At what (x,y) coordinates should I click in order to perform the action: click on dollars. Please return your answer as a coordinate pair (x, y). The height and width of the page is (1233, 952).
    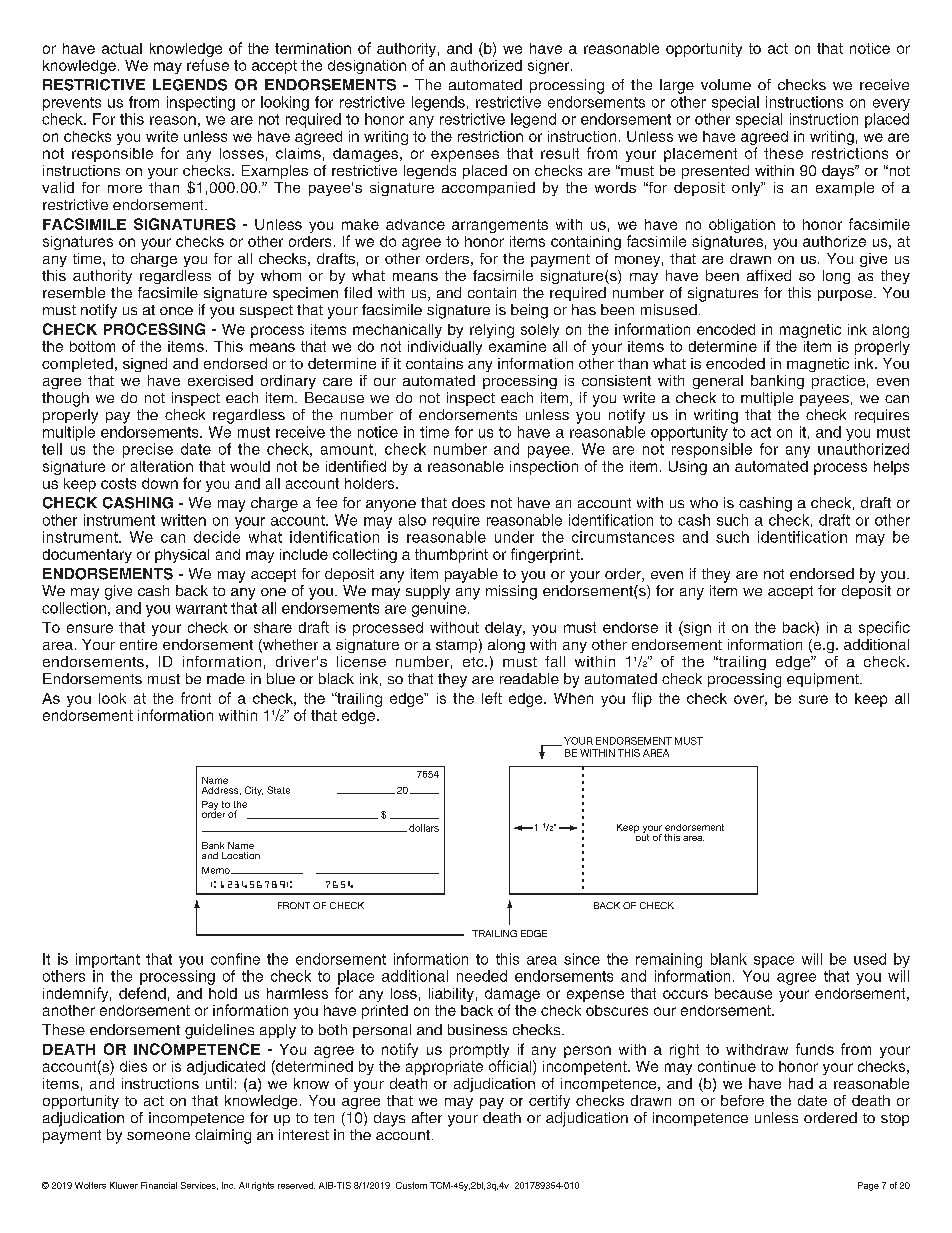
    Looking at the image, I should click on (424, 828).
